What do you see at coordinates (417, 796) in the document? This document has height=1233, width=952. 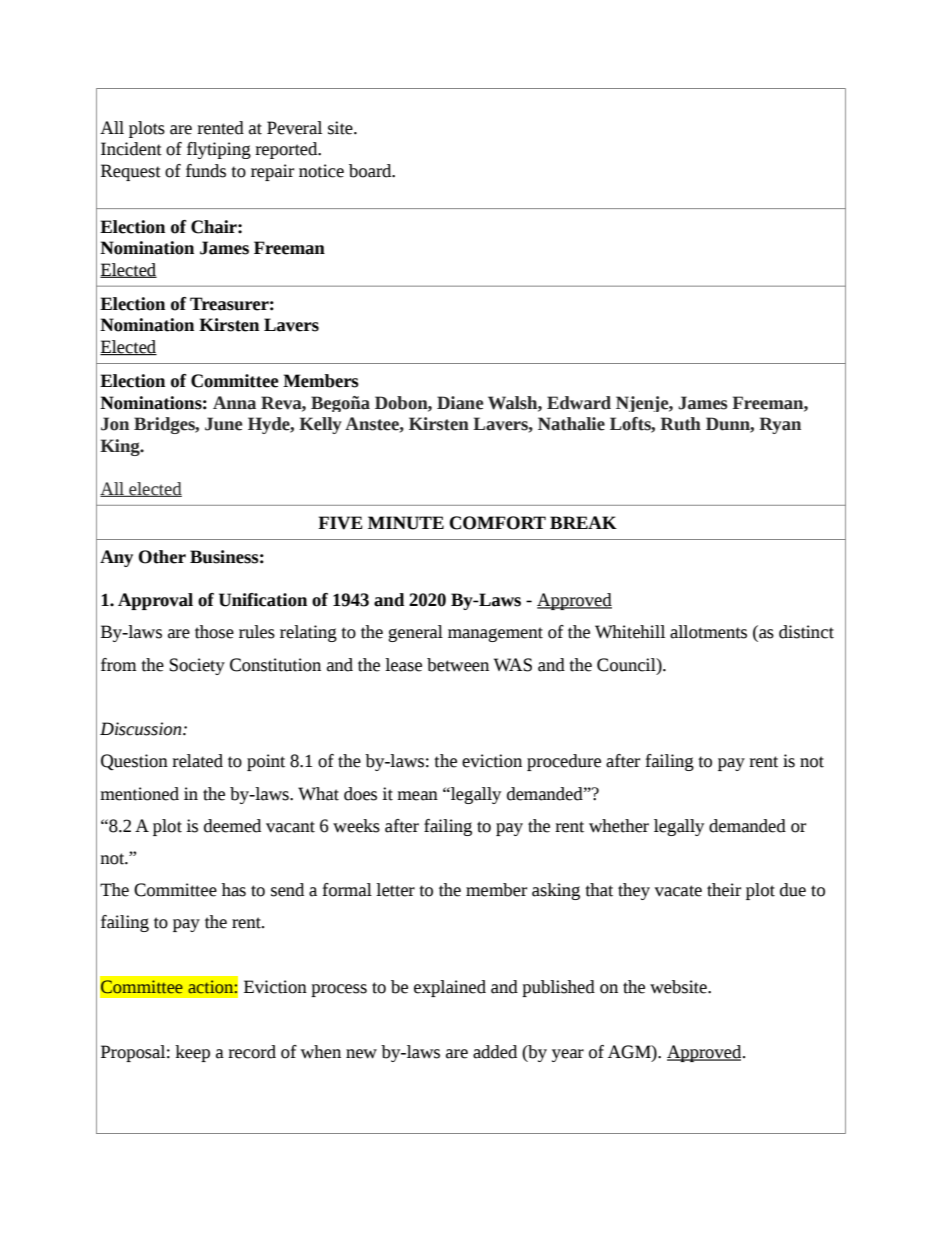 I see `mean` at bounding box center [417, 796].
